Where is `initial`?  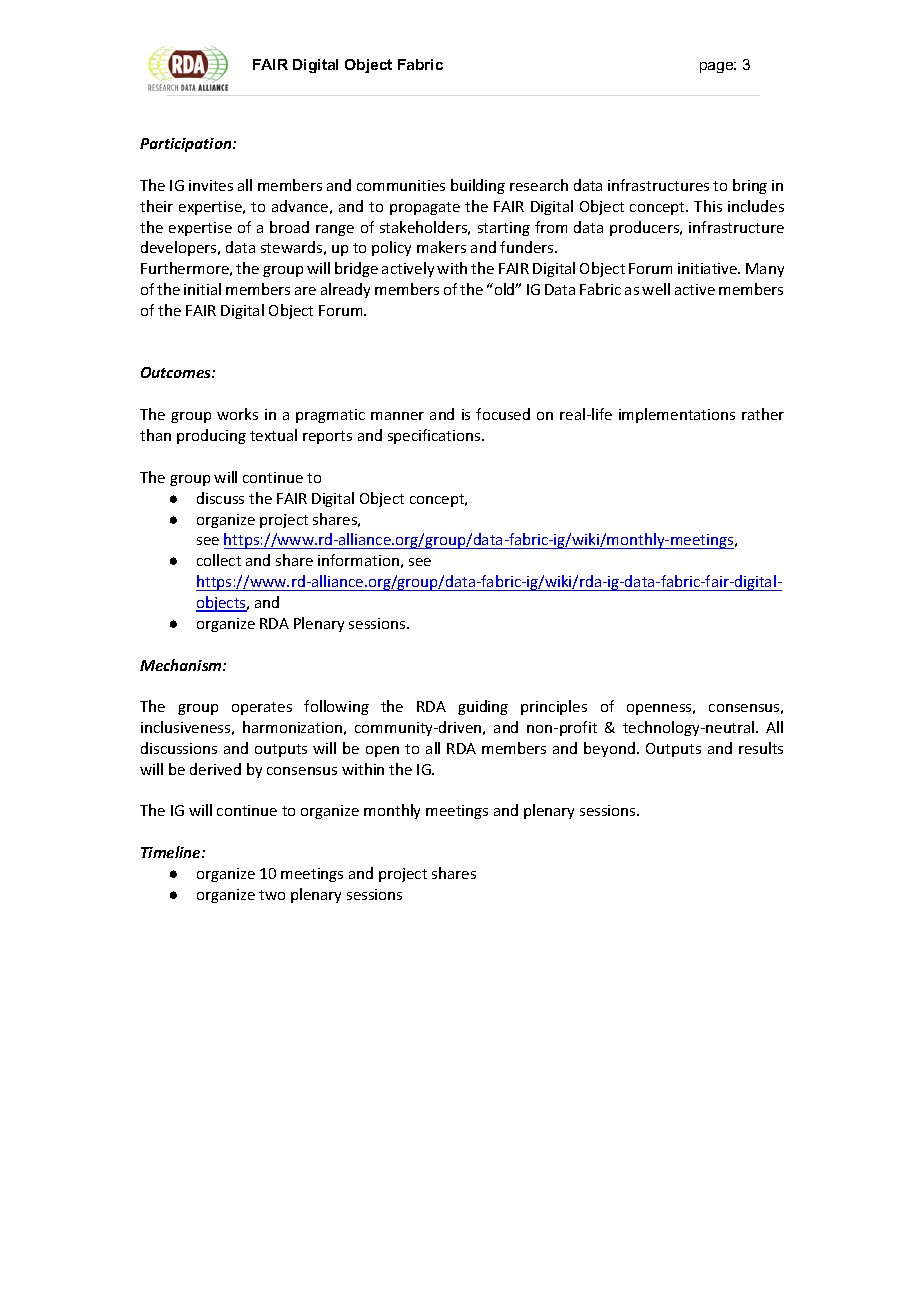
initial is located at coordinates (202, 289).
